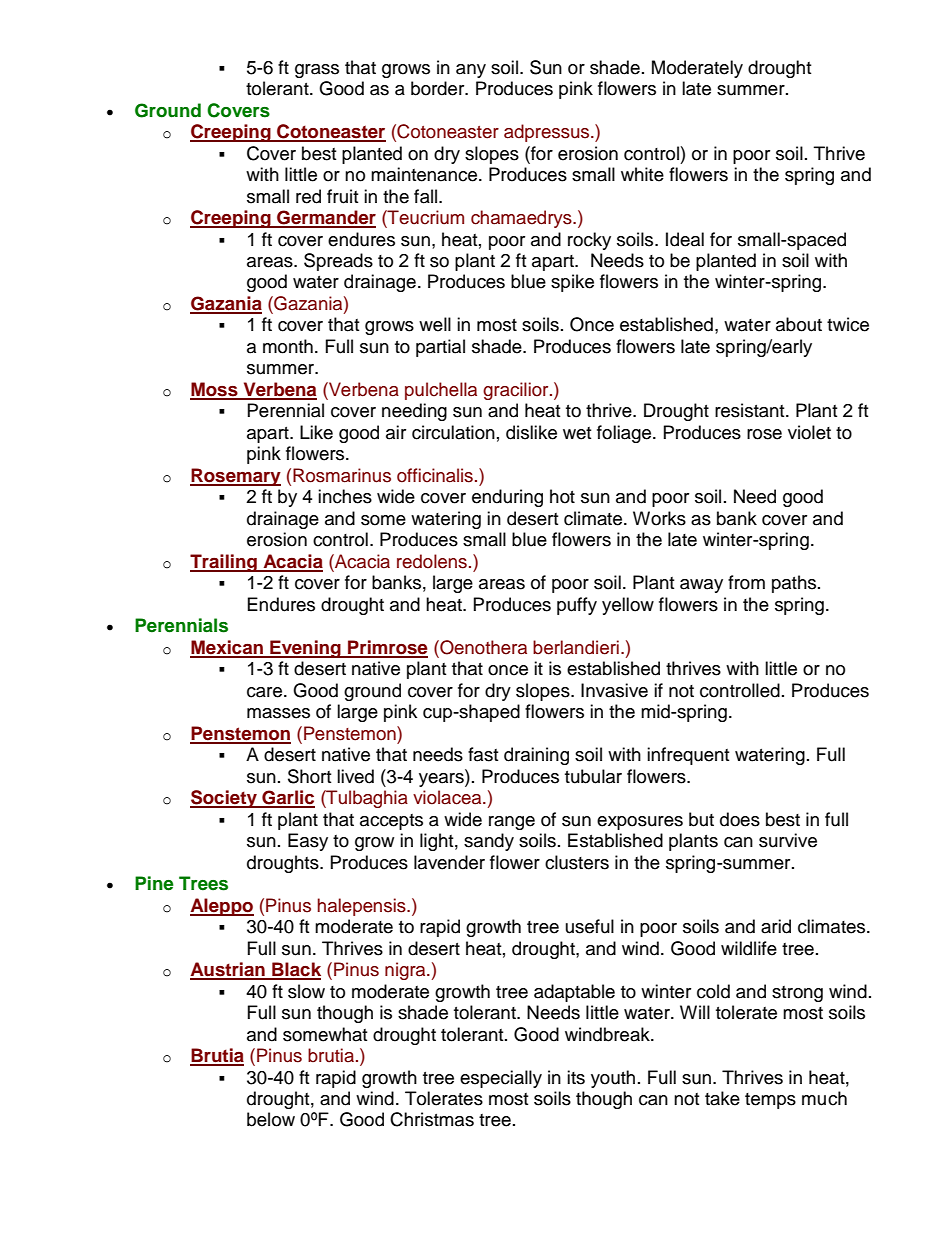 The width and height of the screenshot is (952, 1233). Describe the element at coordinates (642, 174) in the screenshot. I see `white` at that location.
